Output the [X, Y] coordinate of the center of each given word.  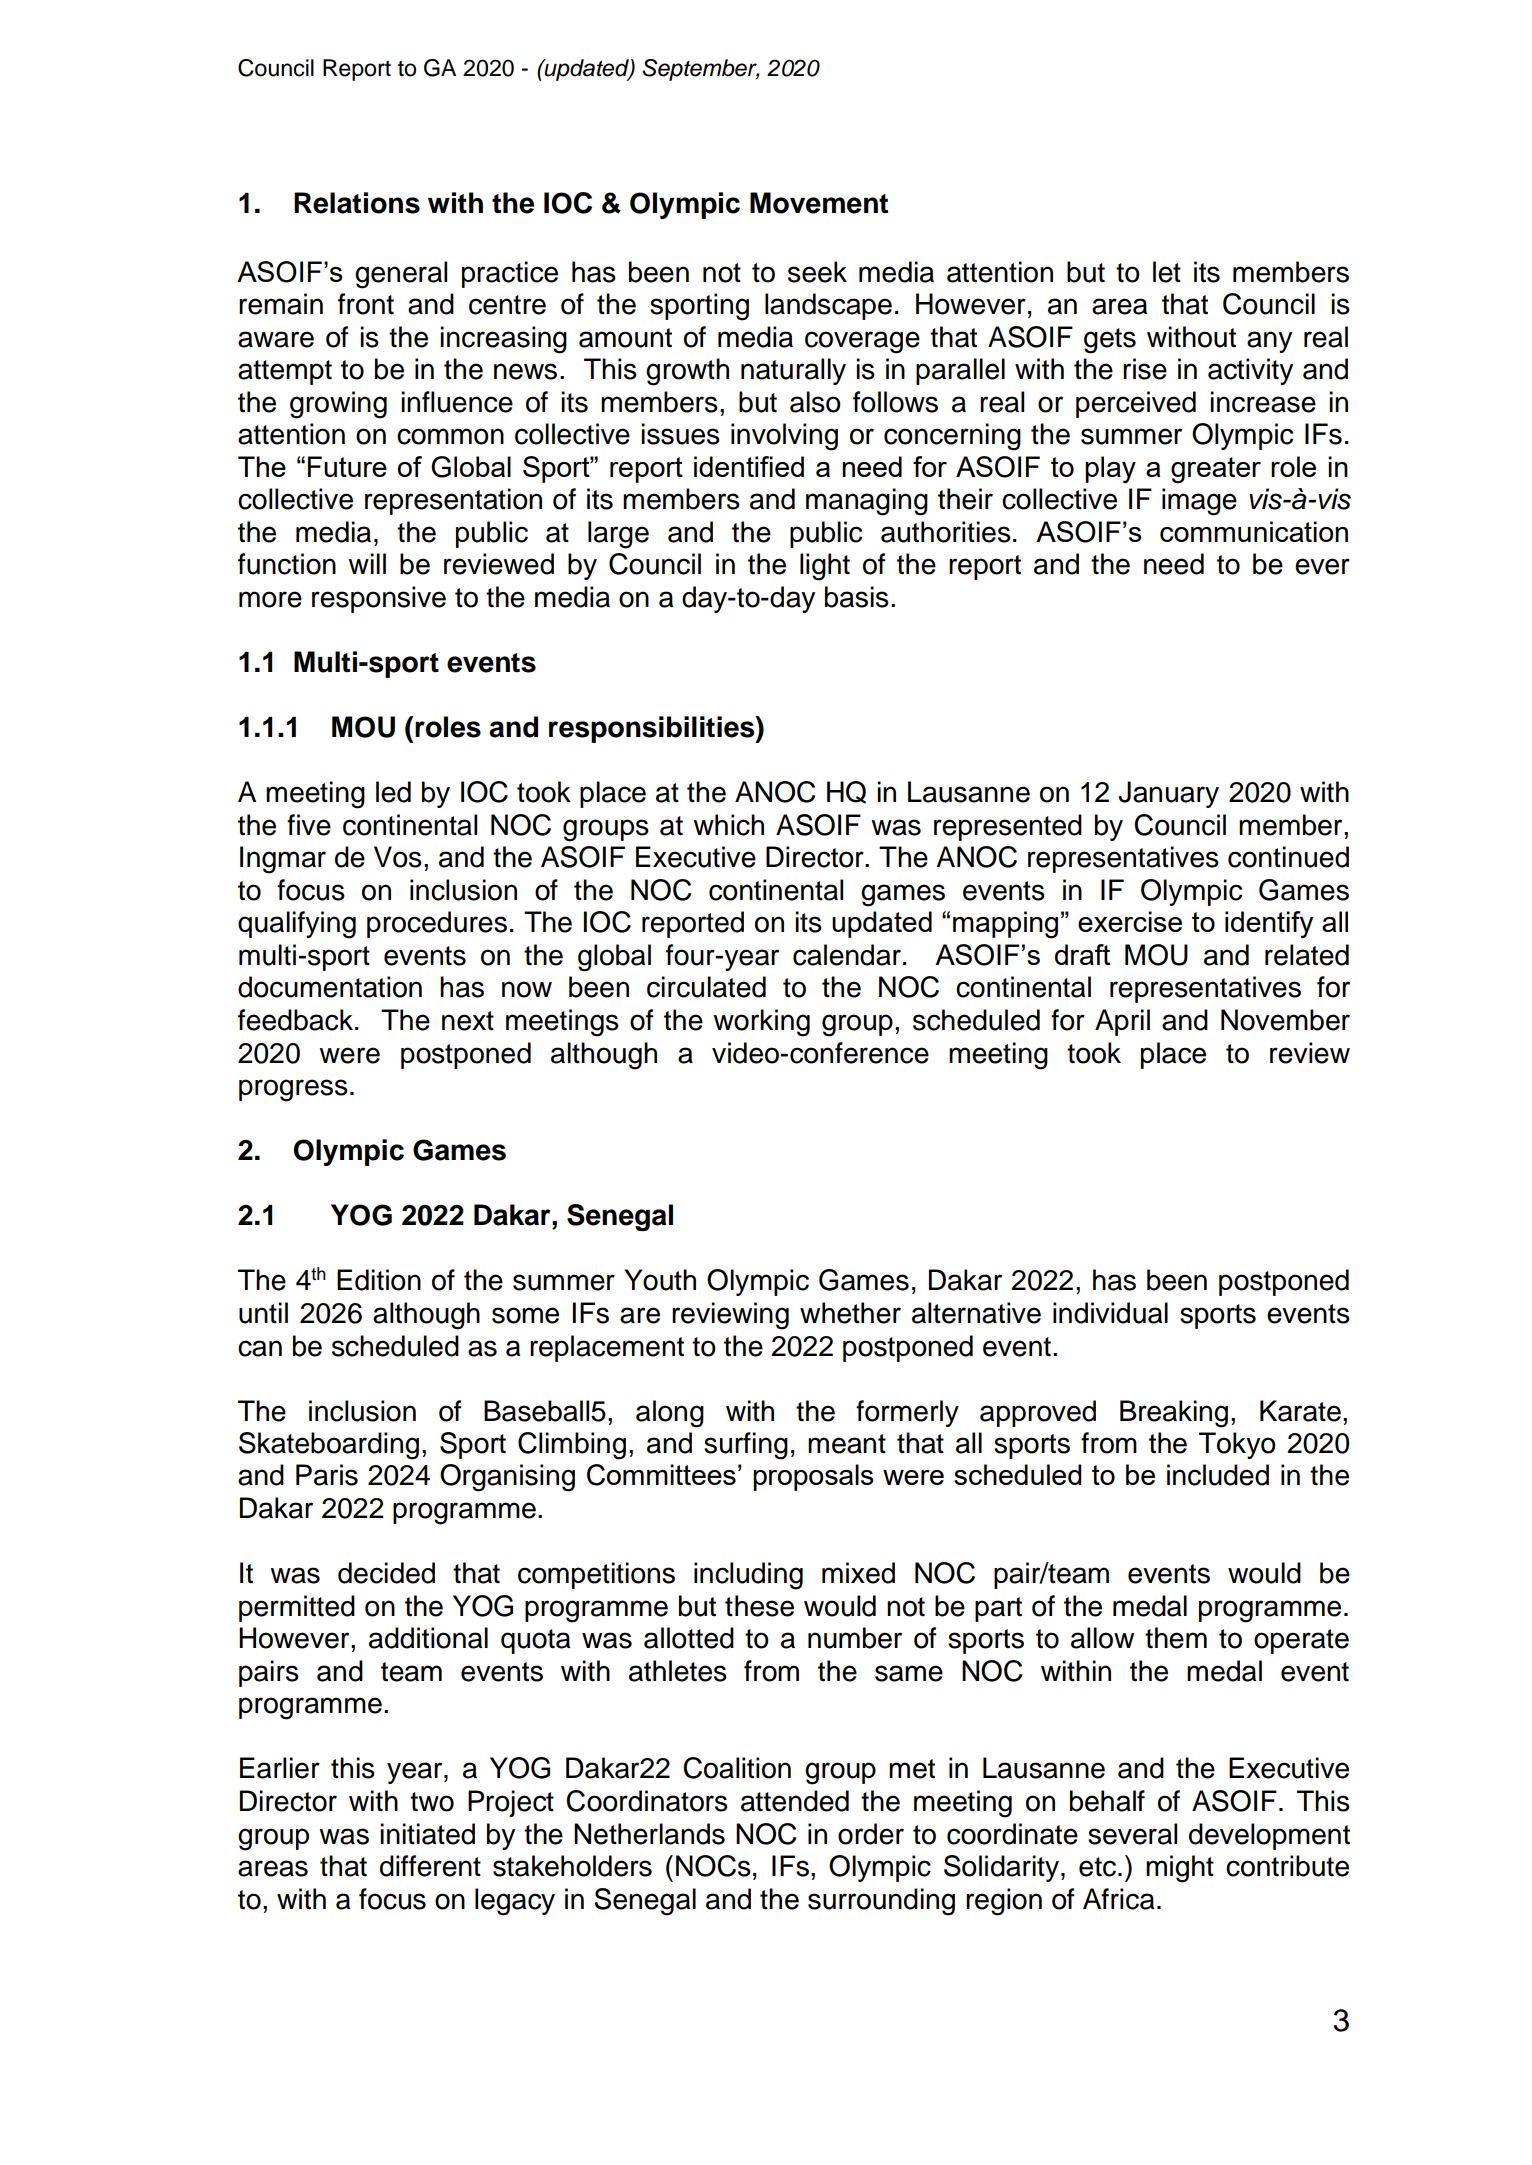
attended [795, 1801]
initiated [427, 1834]
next [468, 1021]
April [1122, 1022]
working [761, 1023]
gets [1110, 341]
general [401, 275]
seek [817, 272]
